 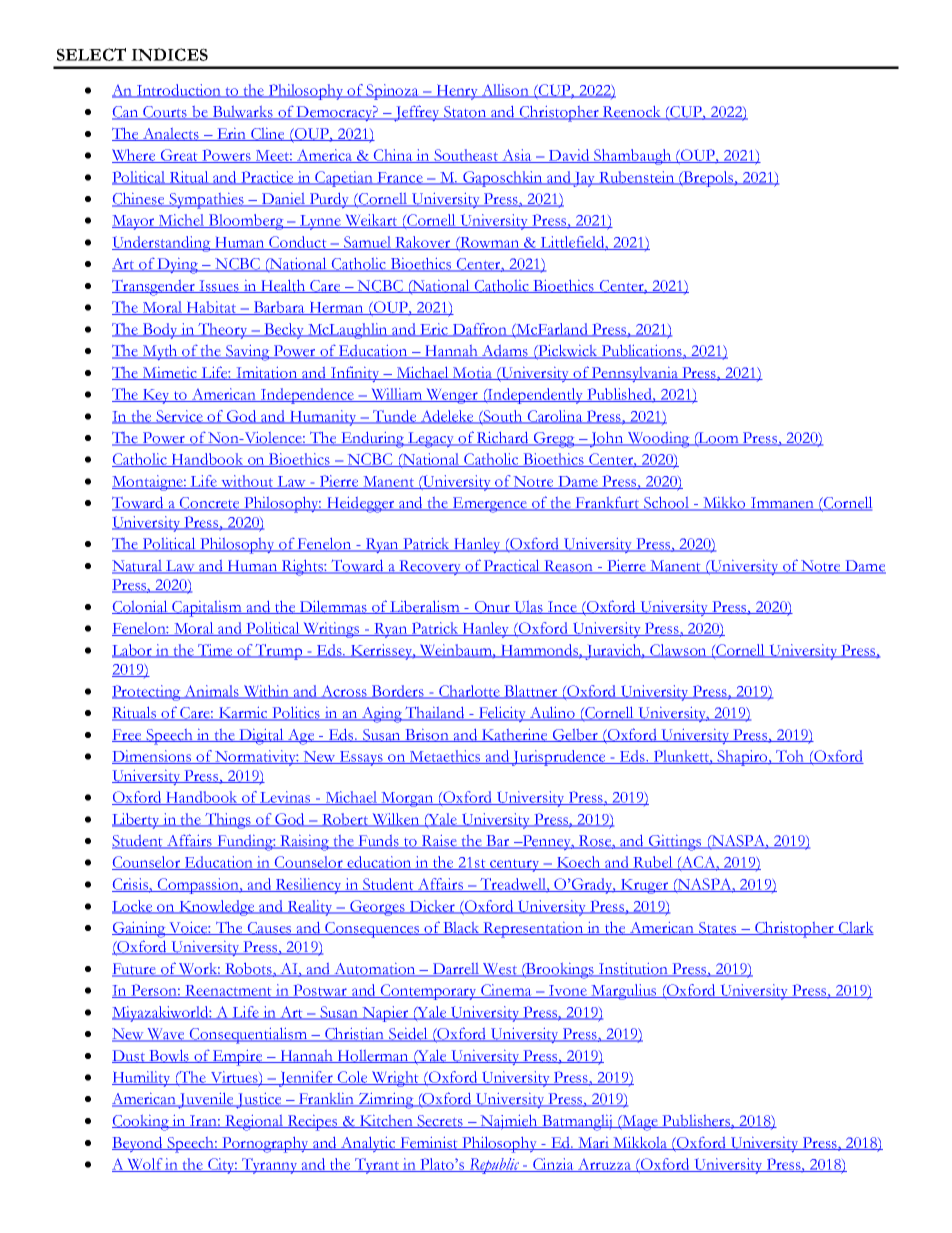 I want to click on Henry, so click(x=457, y=92).
